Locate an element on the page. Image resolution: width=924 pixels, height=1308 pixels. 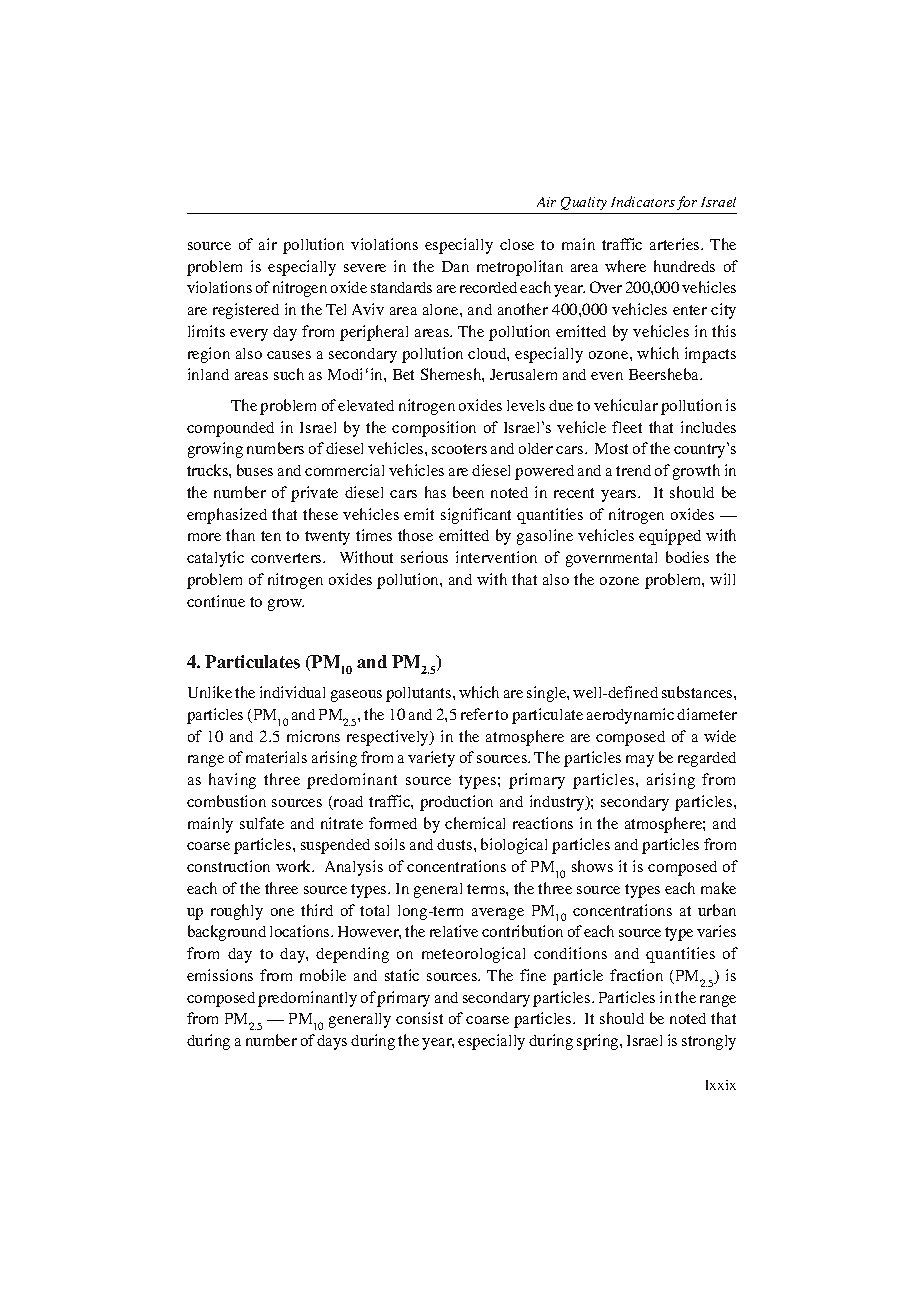
materials is located at coordinates (276, 757).
